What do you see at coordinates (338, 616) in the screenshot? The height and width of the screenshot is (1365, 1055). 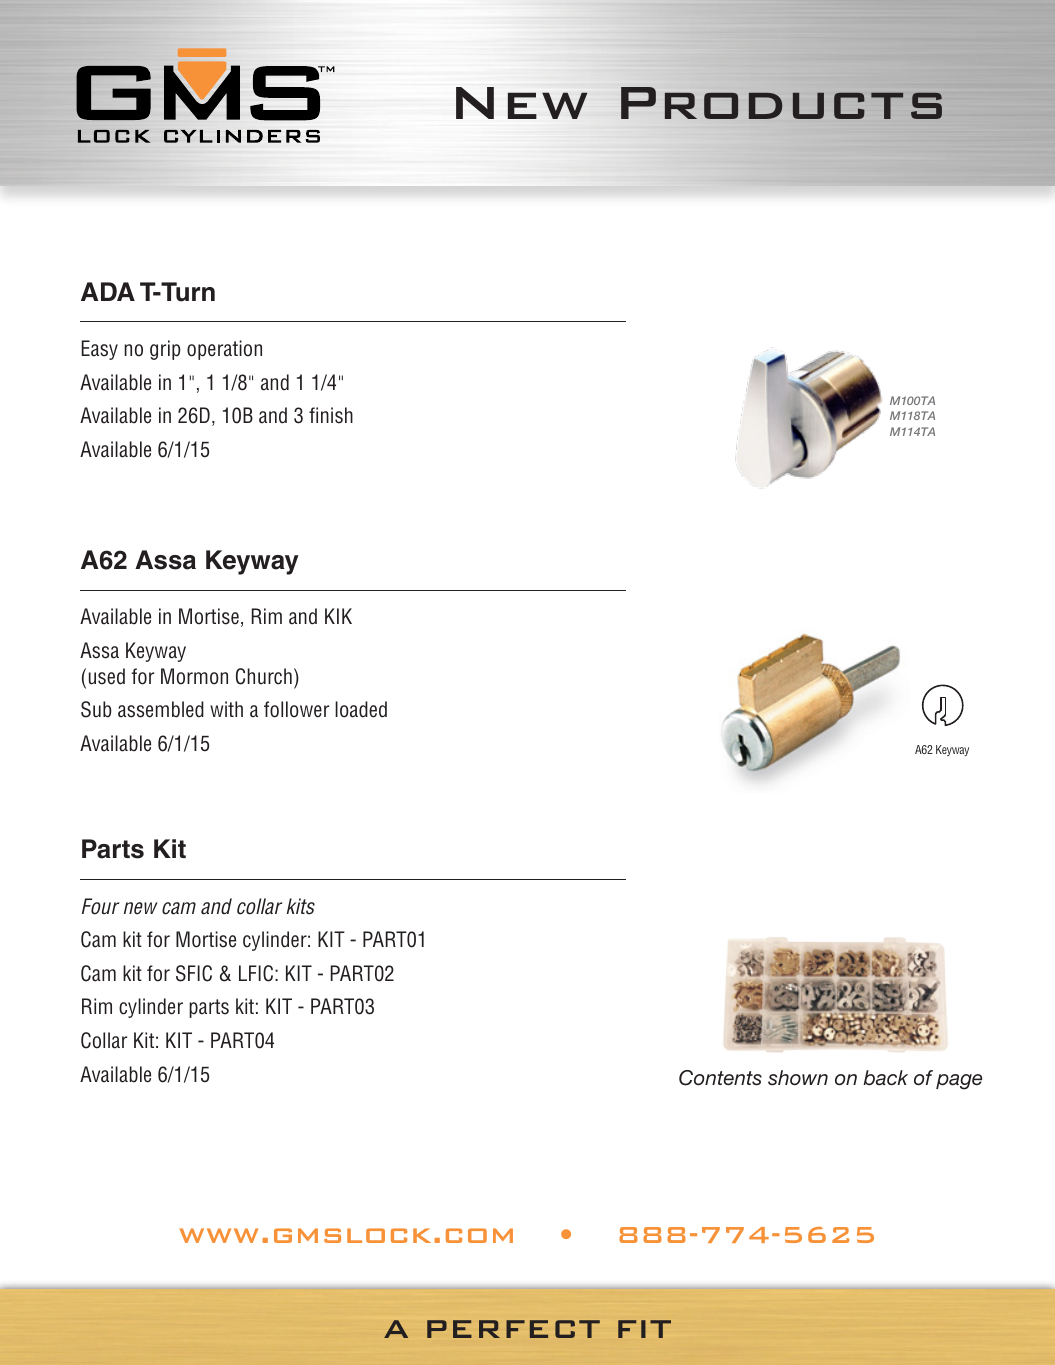 I see `KIK` at bounding box center [338, 616].
